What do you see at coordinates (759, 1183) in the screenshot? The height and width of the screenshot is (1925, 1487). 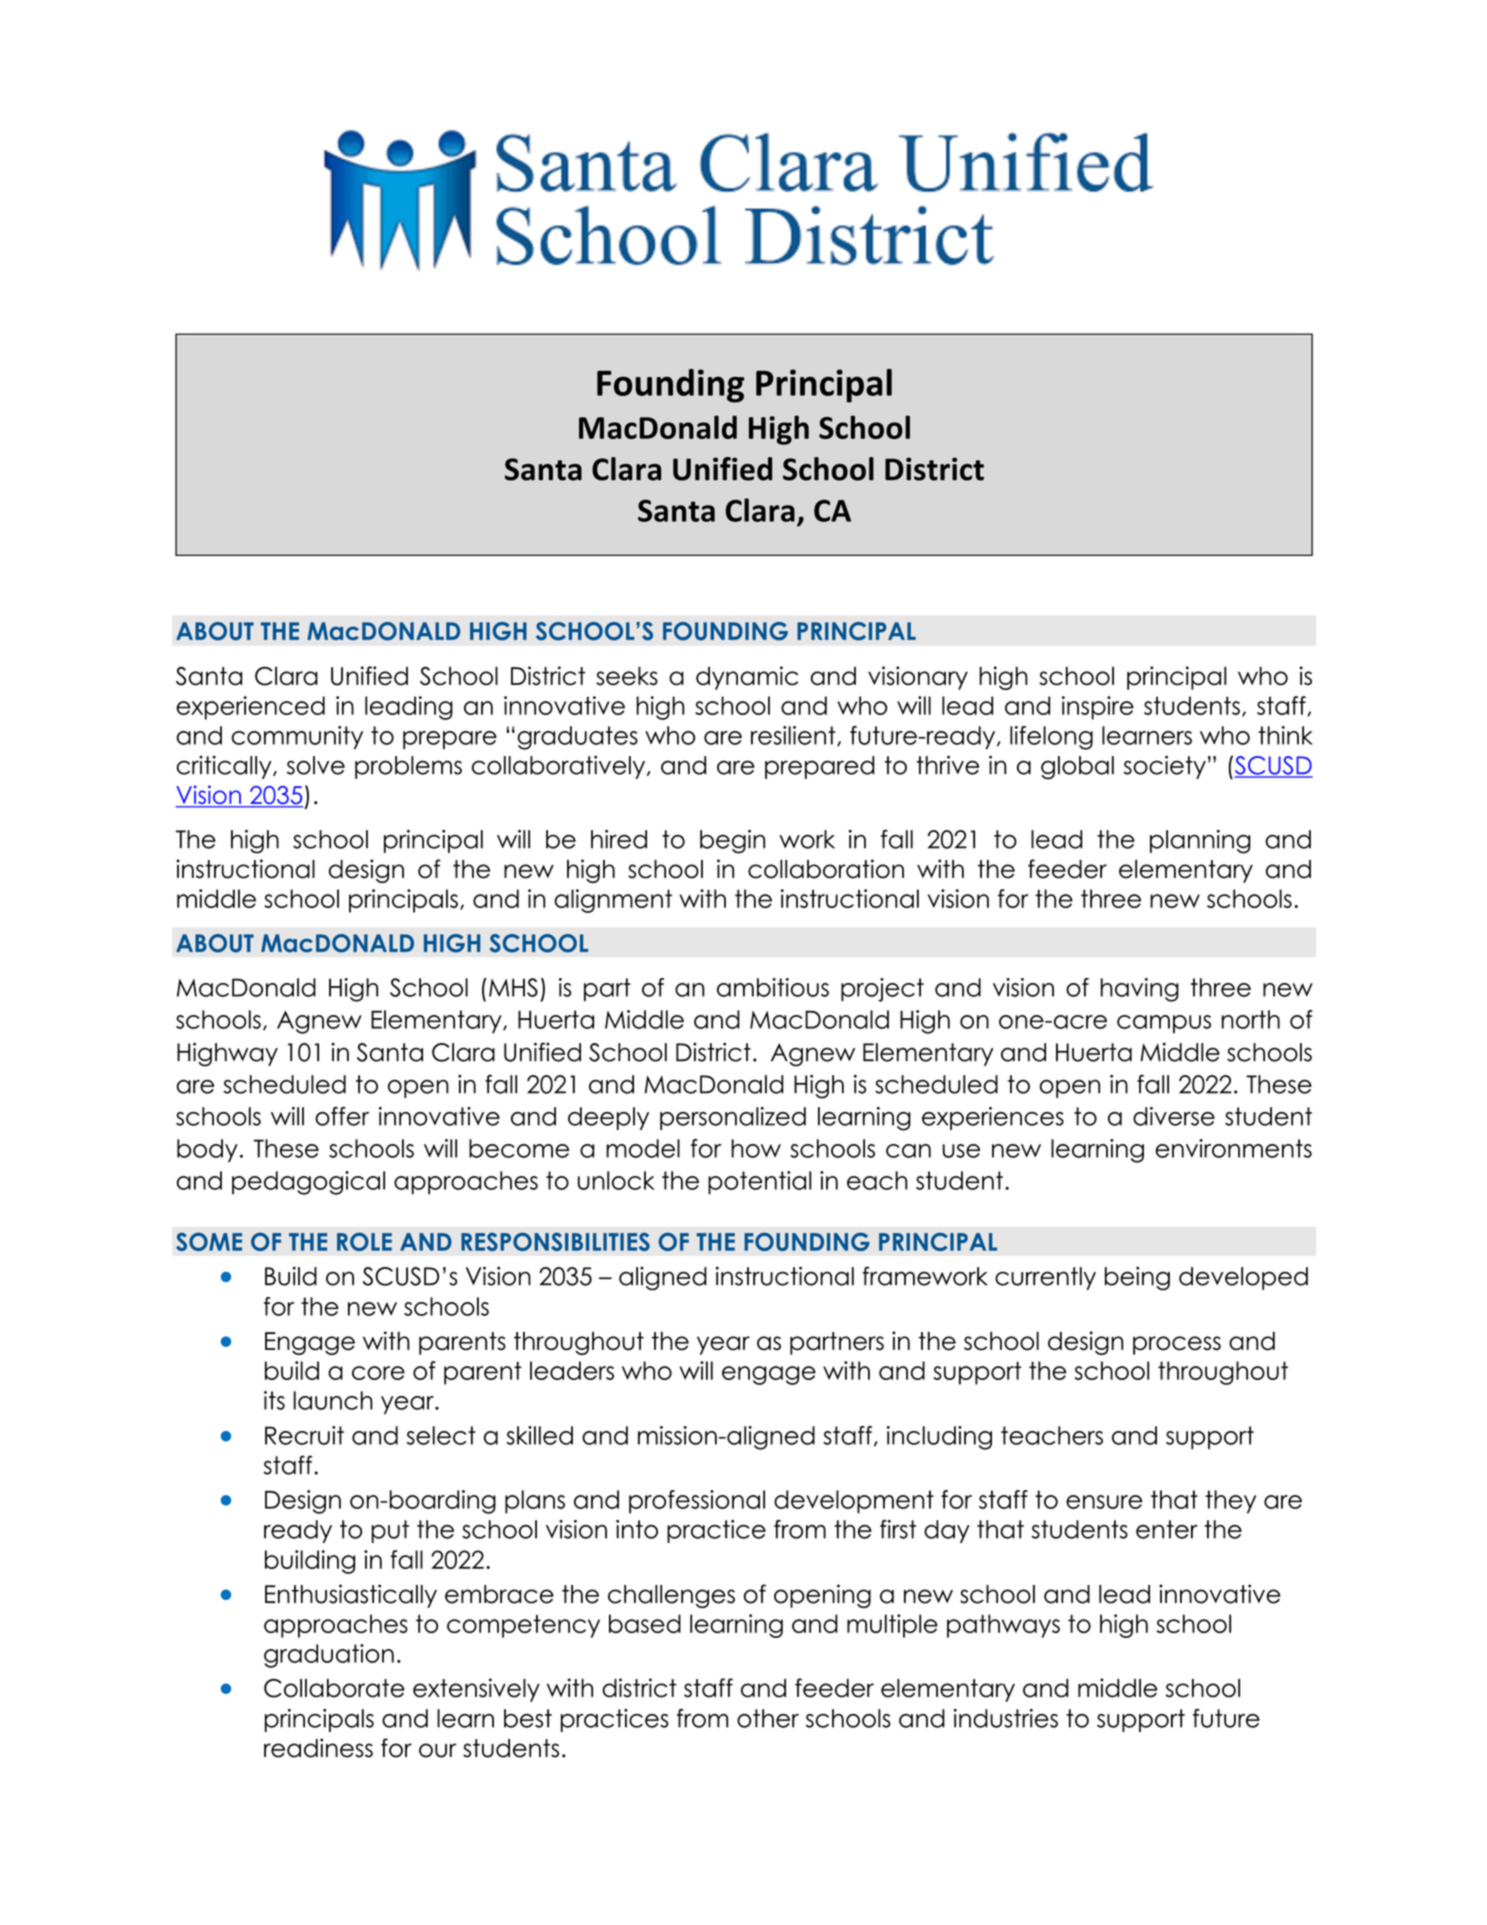 I see `potential` at bounding box center [759, 1183].
